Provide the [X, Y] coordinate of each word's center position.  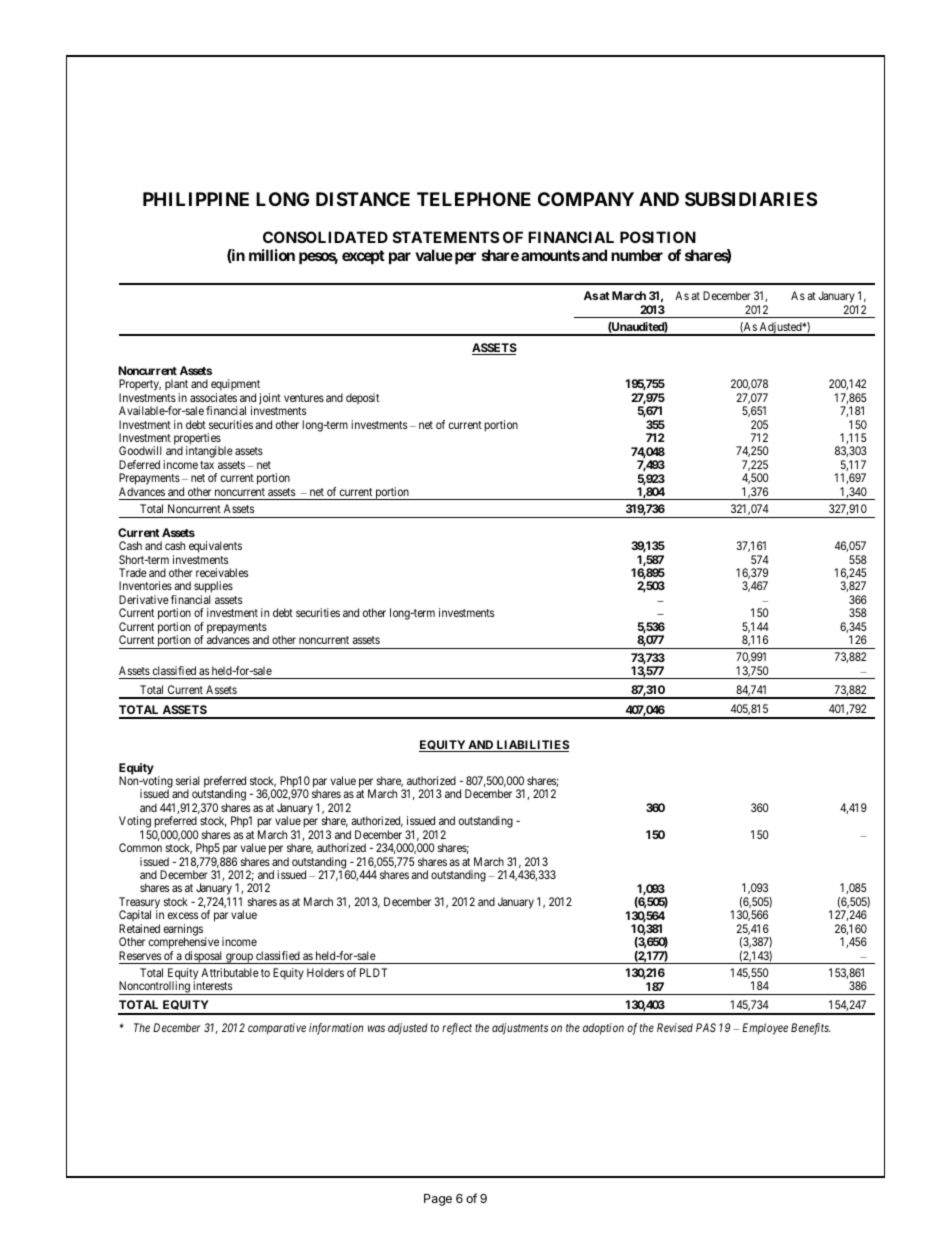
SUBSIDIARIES [751, 199]
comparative [277, 1029]
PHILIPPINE [196, 199]
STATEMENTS [446, 237]
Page [438, 1200]
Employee [765, 1029]
